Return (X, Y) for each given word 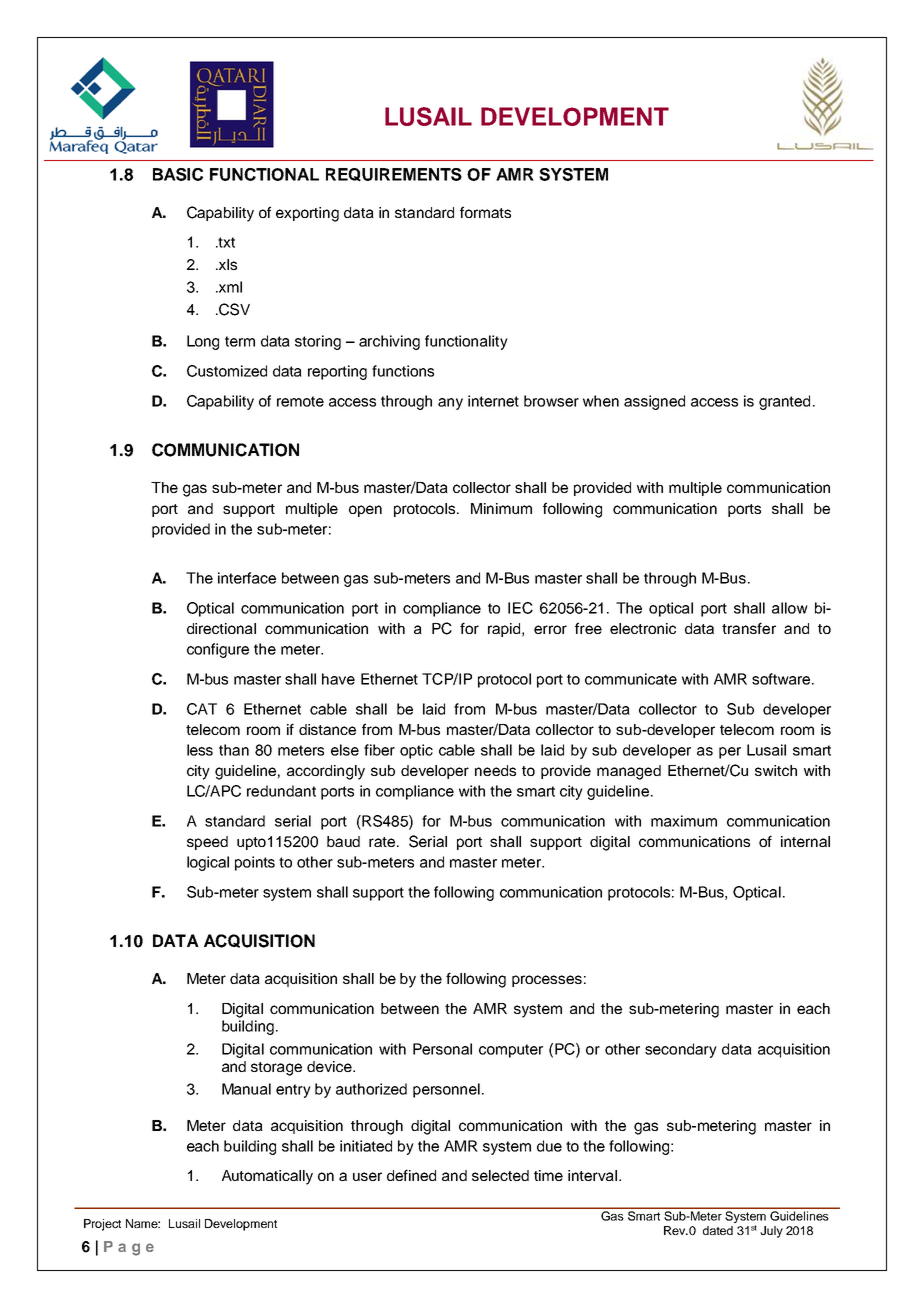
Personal (442, 1049)
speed (207, 843)
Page (129, 1248)
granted (784, 402)
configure (218, 650)
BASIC (178, 174)
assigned (654, 402)
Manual (246, 1089)
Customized (227, 371)
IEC (520, 608)
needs (495, 770)
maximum (684, 821)
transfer (749, 628)
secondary (681, 1050)
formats (485, 212)
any (450, 404)
